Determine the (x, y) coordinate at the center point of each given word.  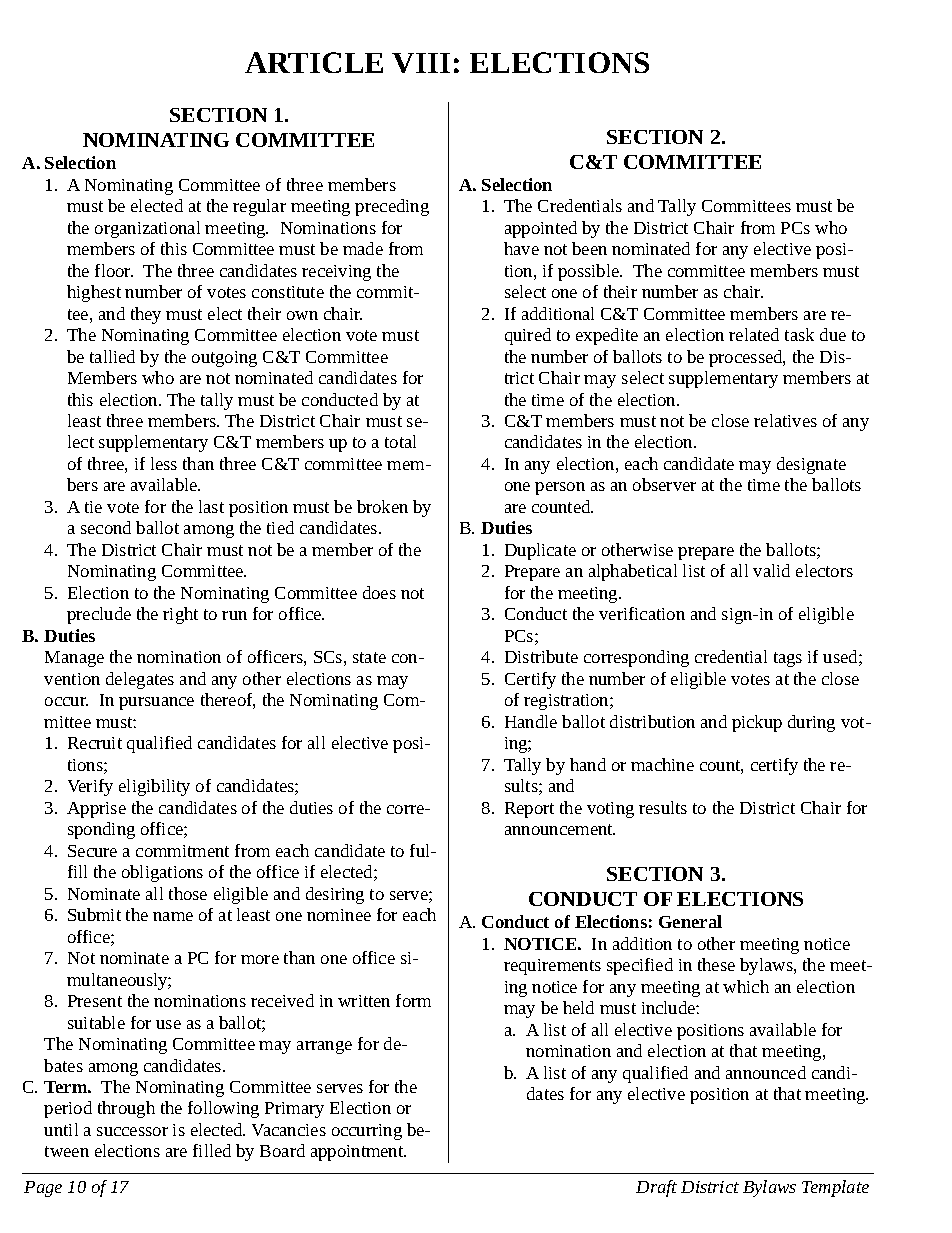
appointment (358, 1153)
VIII (421, 63)
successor (132, 1131)
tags (788, 659)
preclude (99, 615)
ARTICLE (314, 62)
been (589, 248)
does (379, 592)
